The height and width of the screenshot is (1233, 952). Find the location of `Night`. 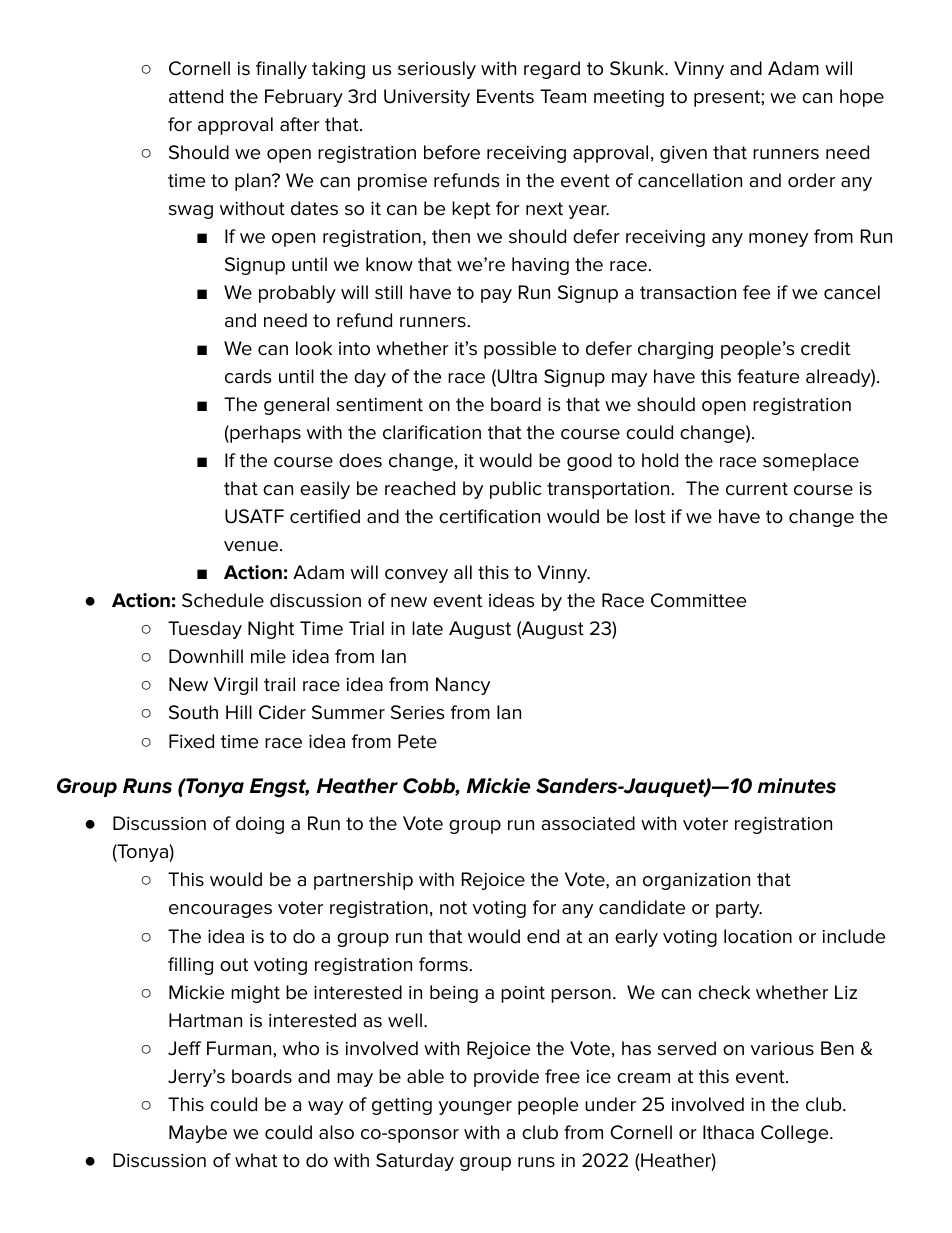

Night is located at coordinates (271, 630).
